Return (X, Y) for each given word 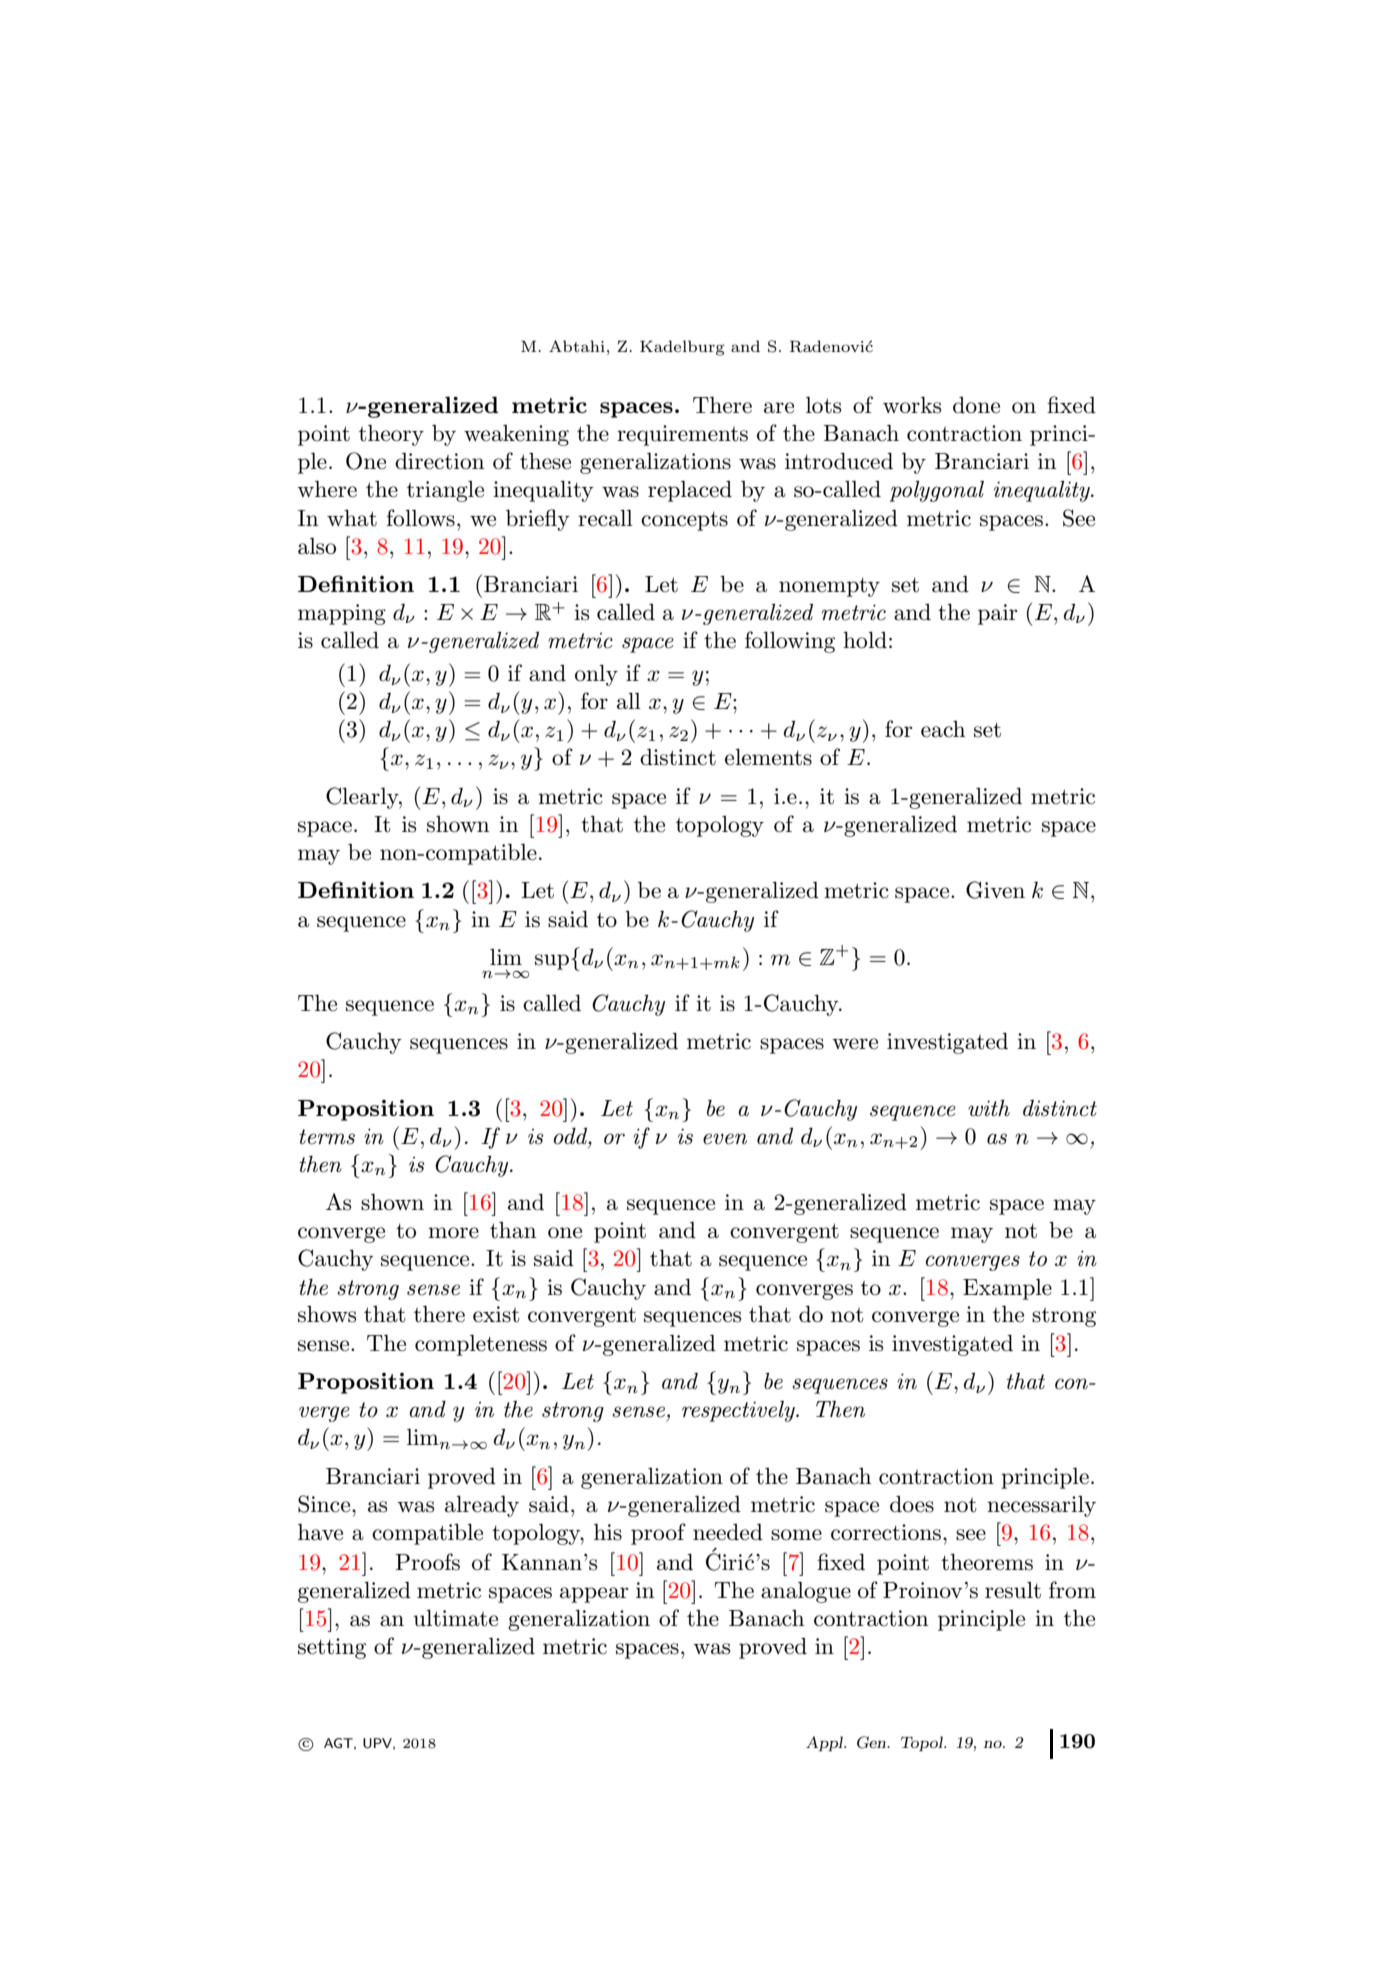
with (989, 1108)
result (1013, 1590)
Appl (825, 1743)
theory (391, 435)
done (976, 405)
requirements (682, 435)
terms (327, 1137)
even (725, 1139)
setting (332, 1648)
